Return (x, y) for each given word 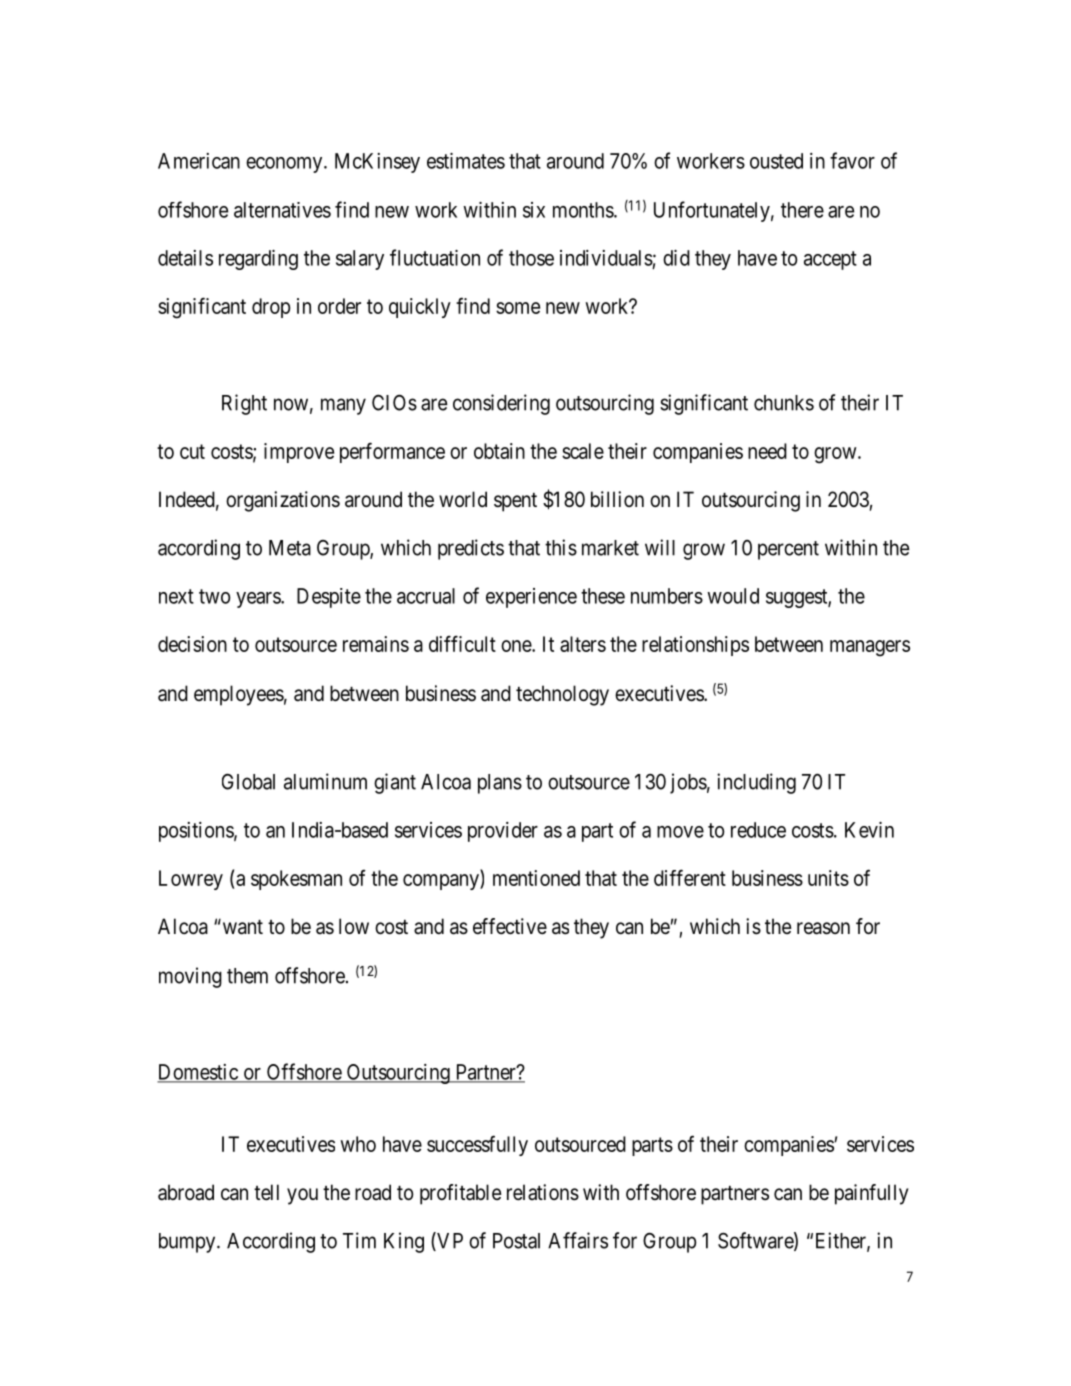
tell (266, 1192)
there (802, 210)
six (534, 210)
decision (192, 644)
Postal (516, 1241)
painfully (872, 1194)
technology (562, 695)
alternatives (282, 210)
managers (870, 648)
